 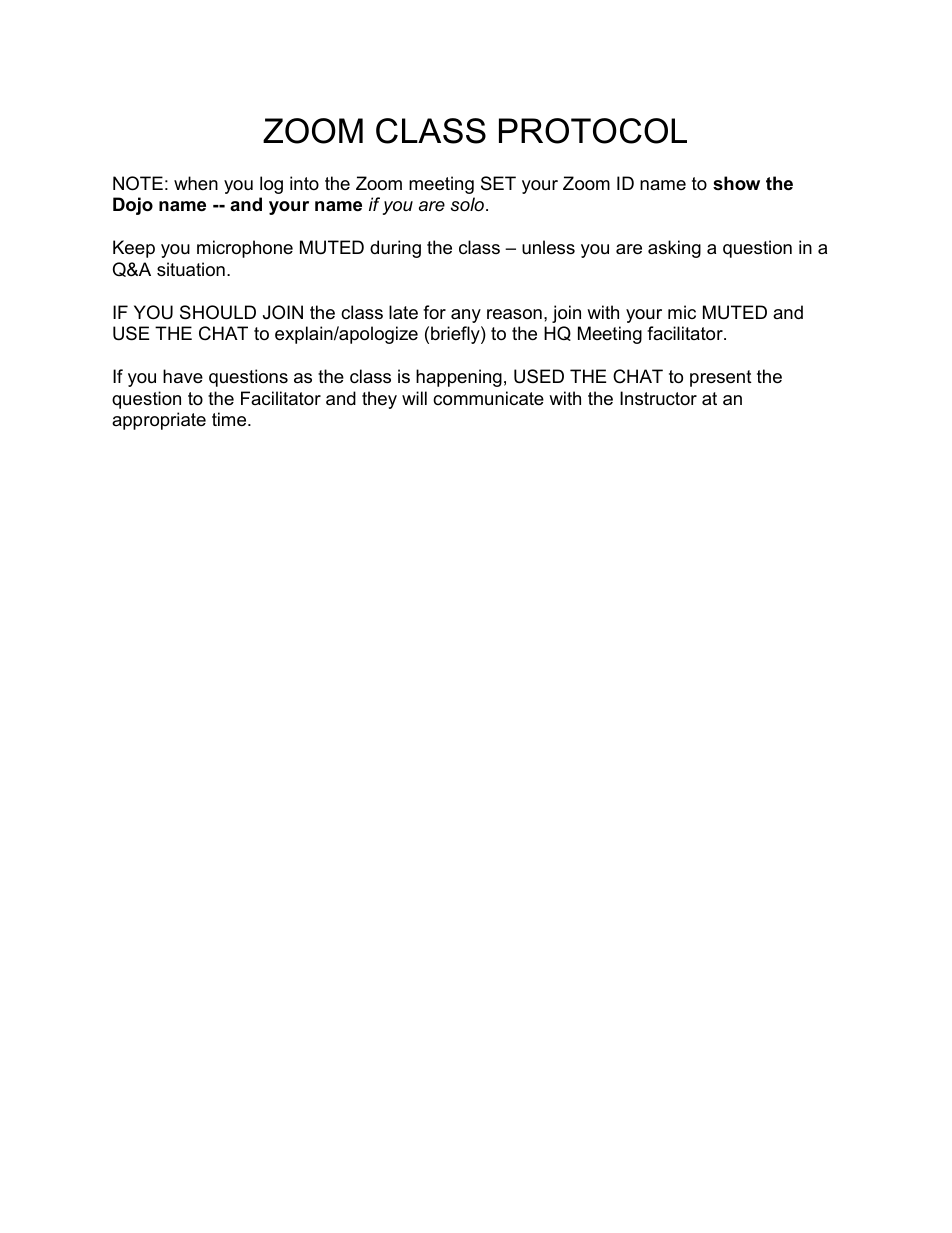 I want to click on time, so click(x=230, y=419).
